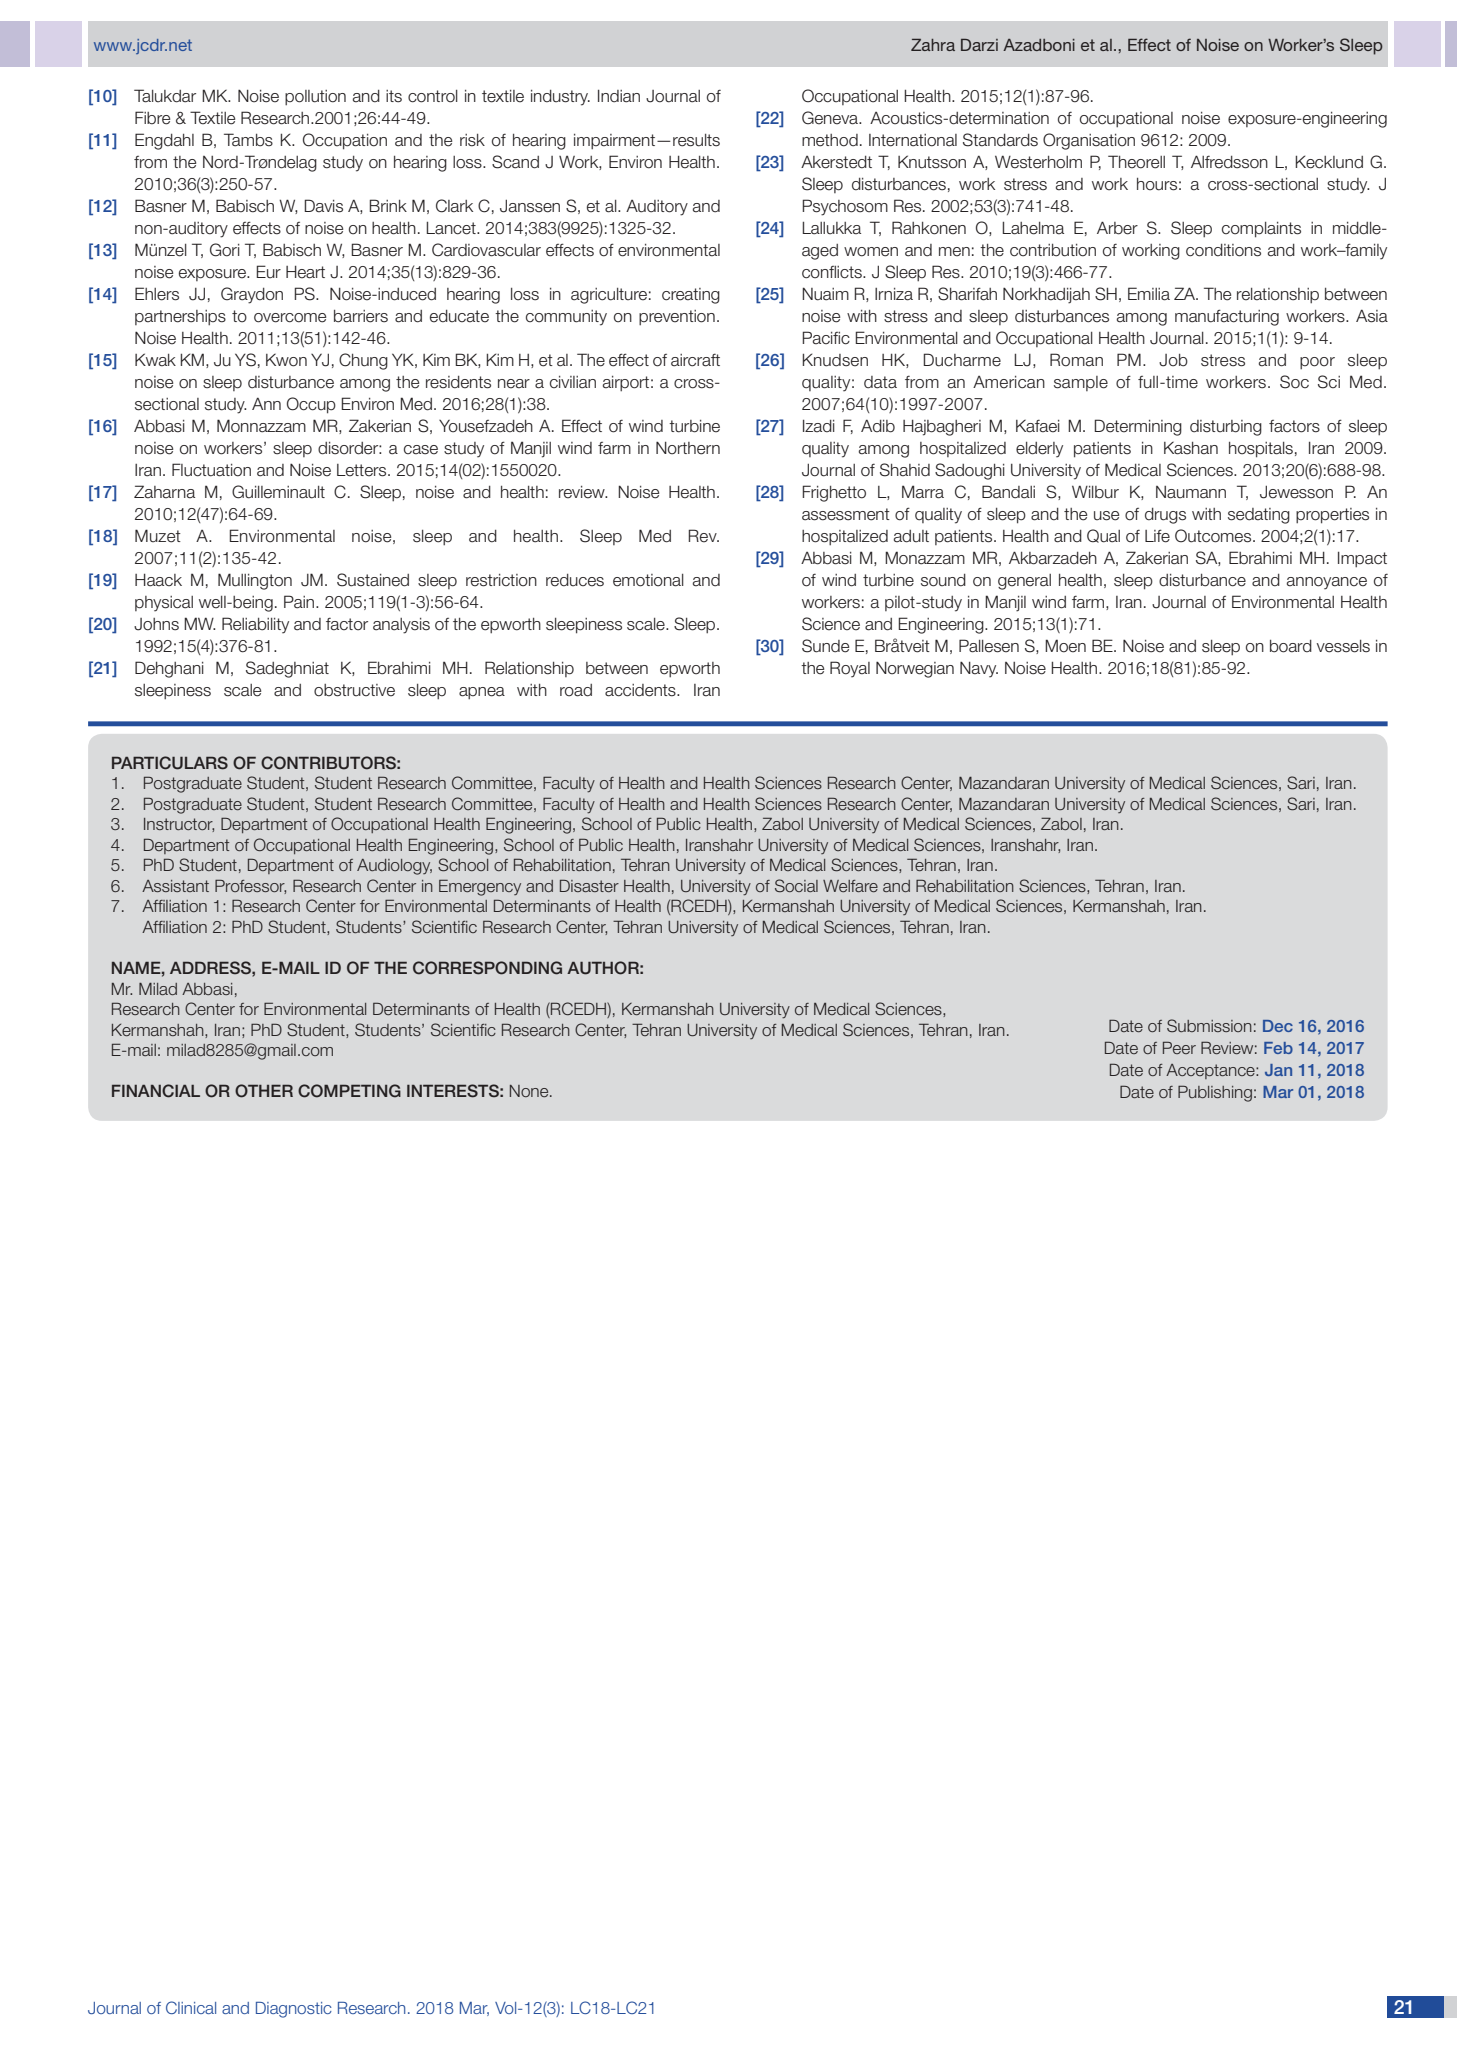  I want to click on obstructive, so click(354, 690).
